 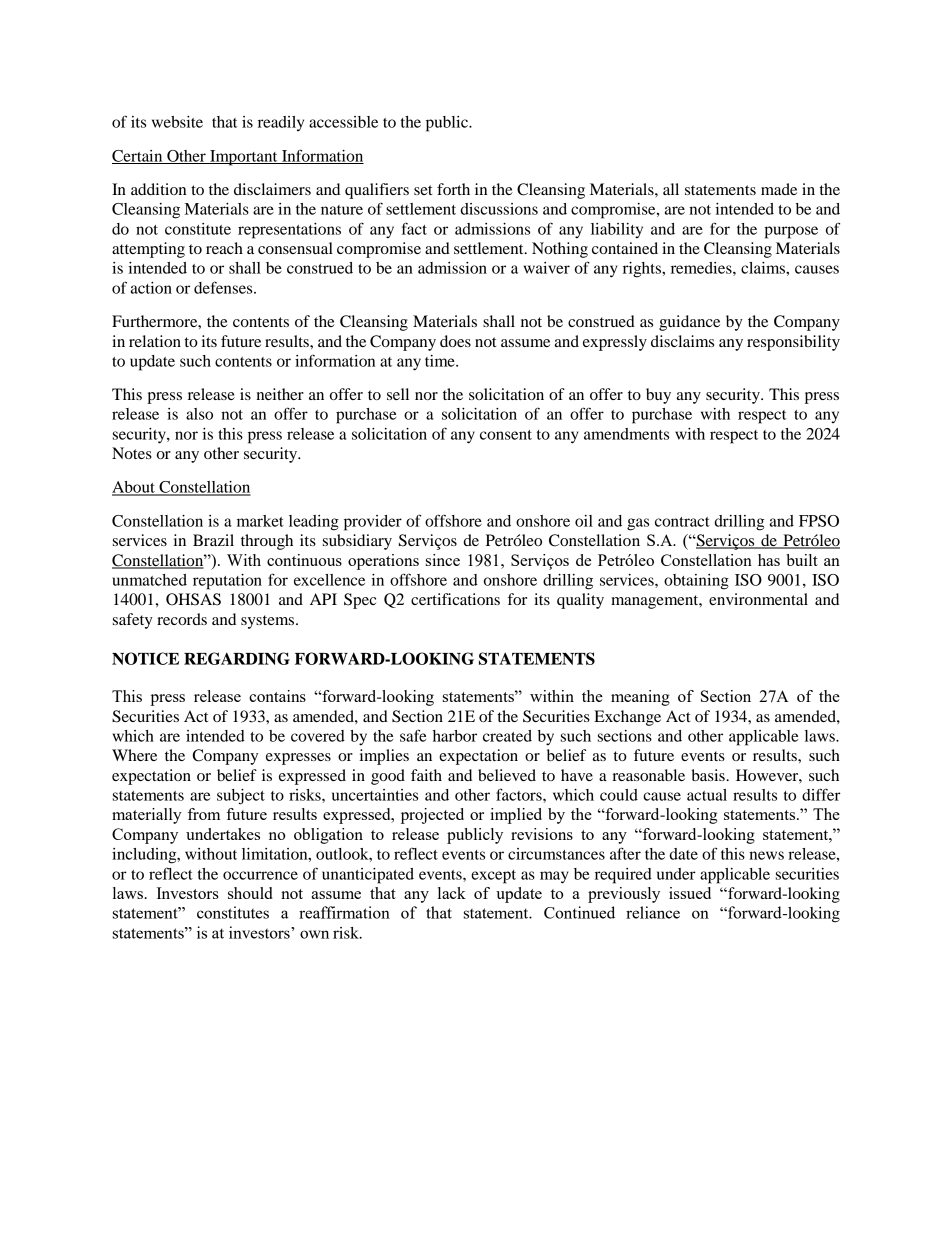 What do you see at coordinates (250, 893) in the screenshot?
I see `should` at bounding box center [250, 893].
